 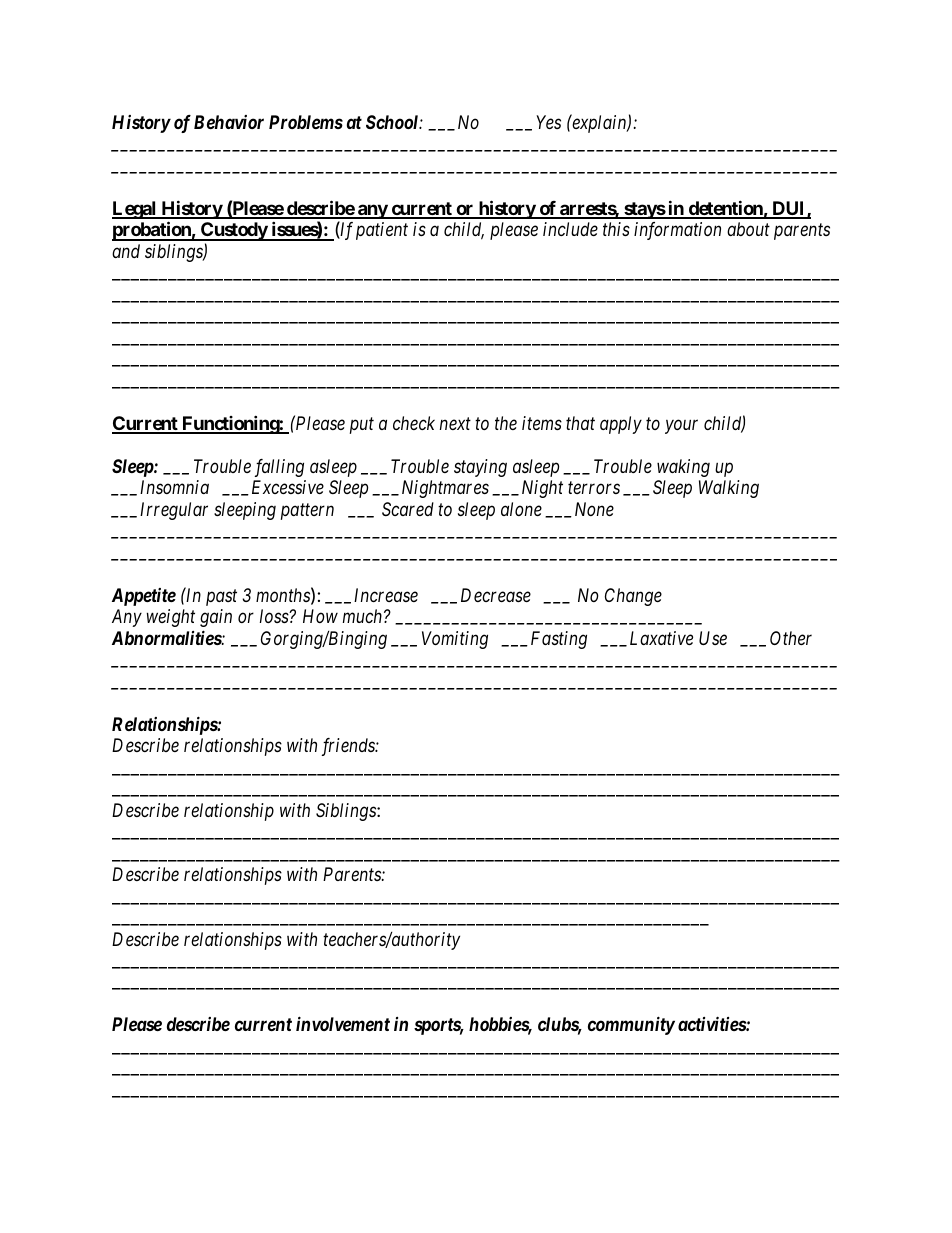 I want to click on falling, so click(x=279, y=468).
